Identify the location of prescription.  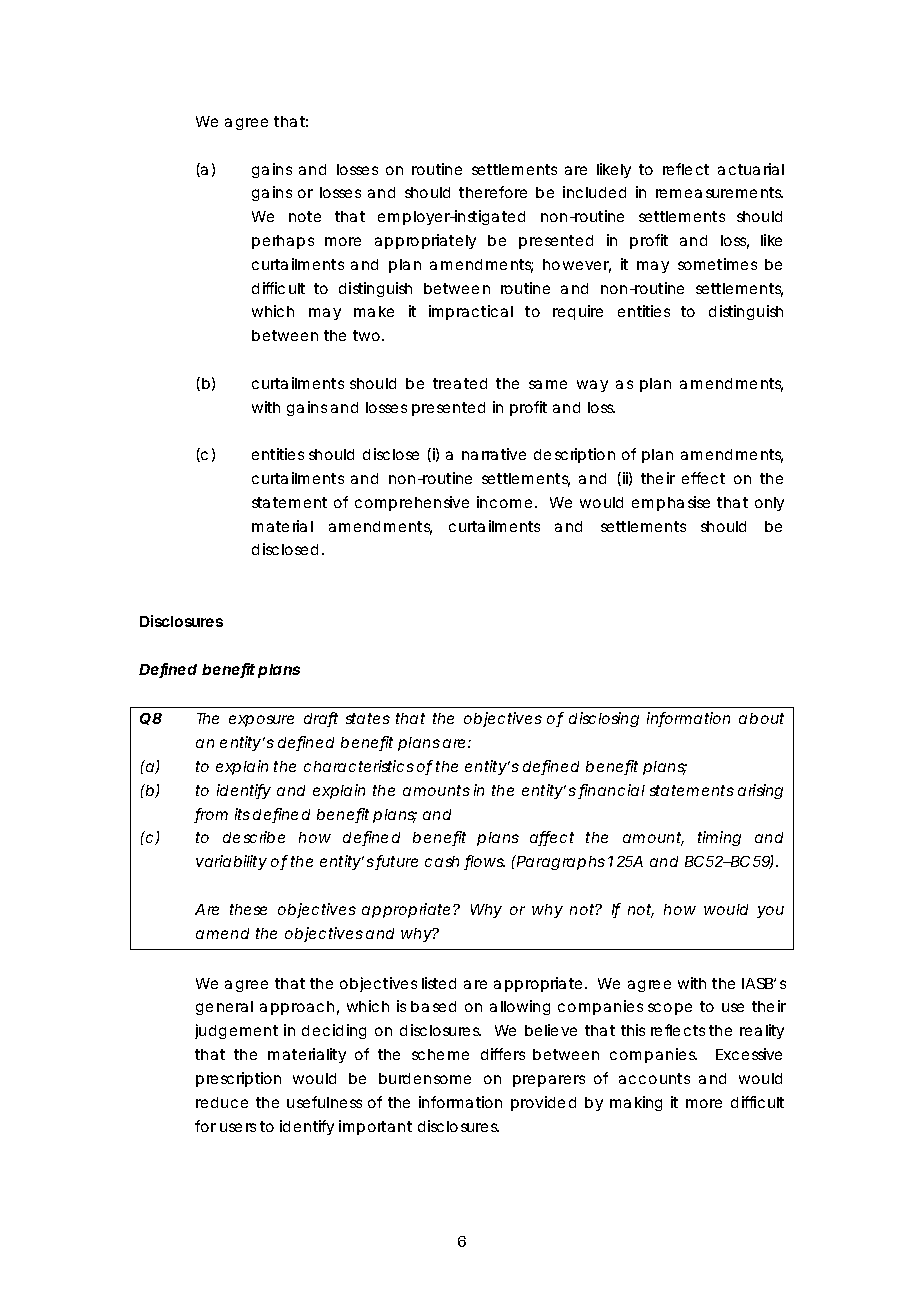
(238, 1079).
